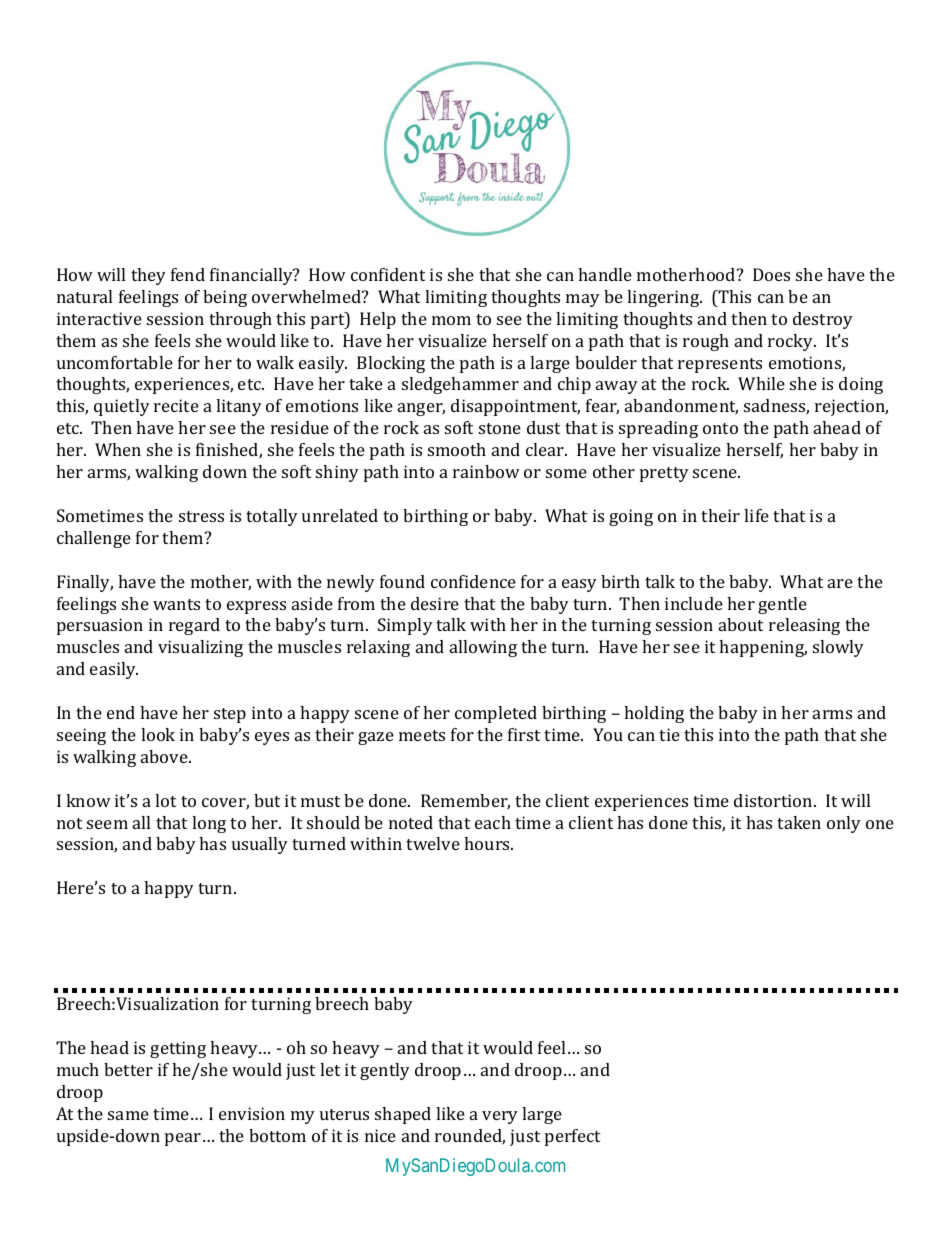 The height and width of the screenshot is (1233, 952). What do you see at coordinates (451, 320) in the screenshot?
I see `mom` at bounding box center [451, 320].
